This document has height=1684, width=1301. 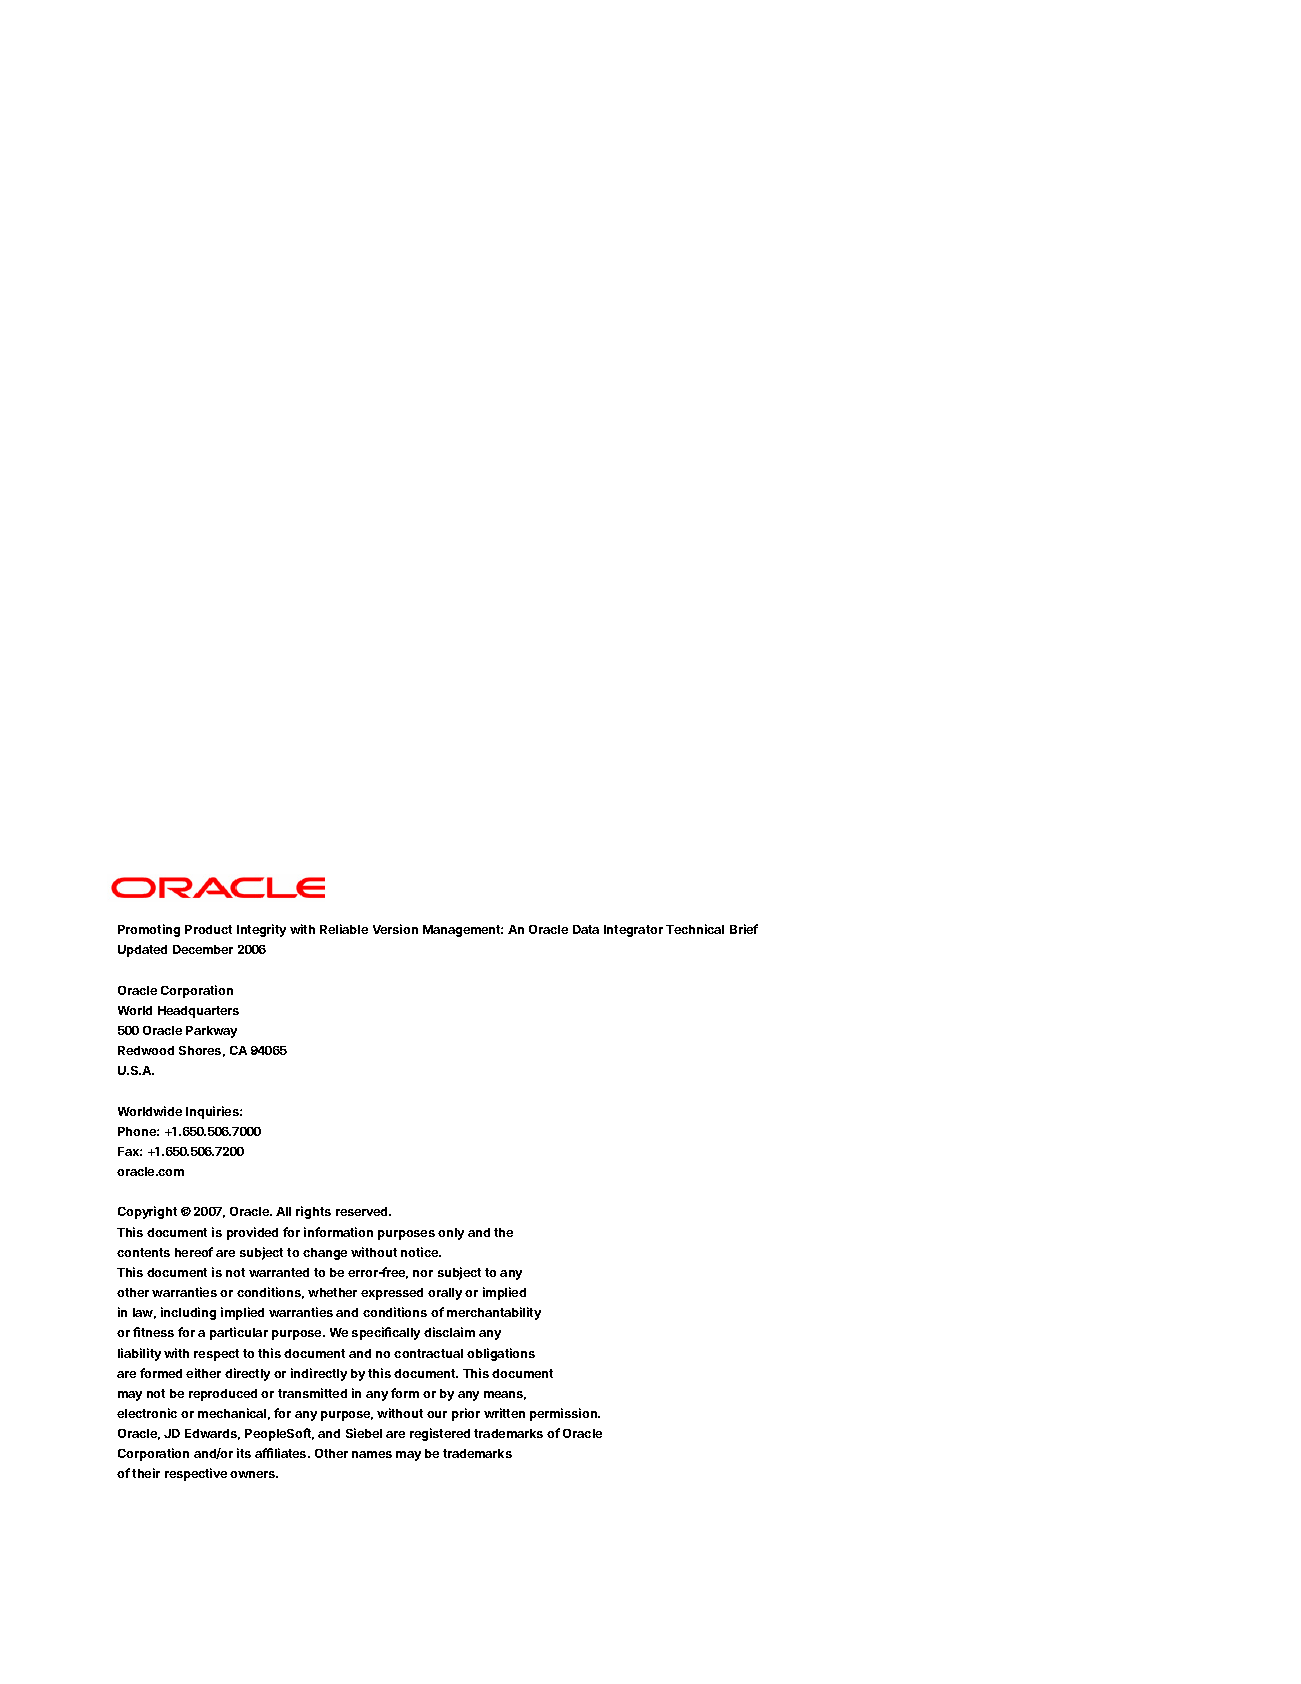 What do you see at coordinates (564, 1414) in the document?
I see `permission` at bounding box center [564, 1414].
